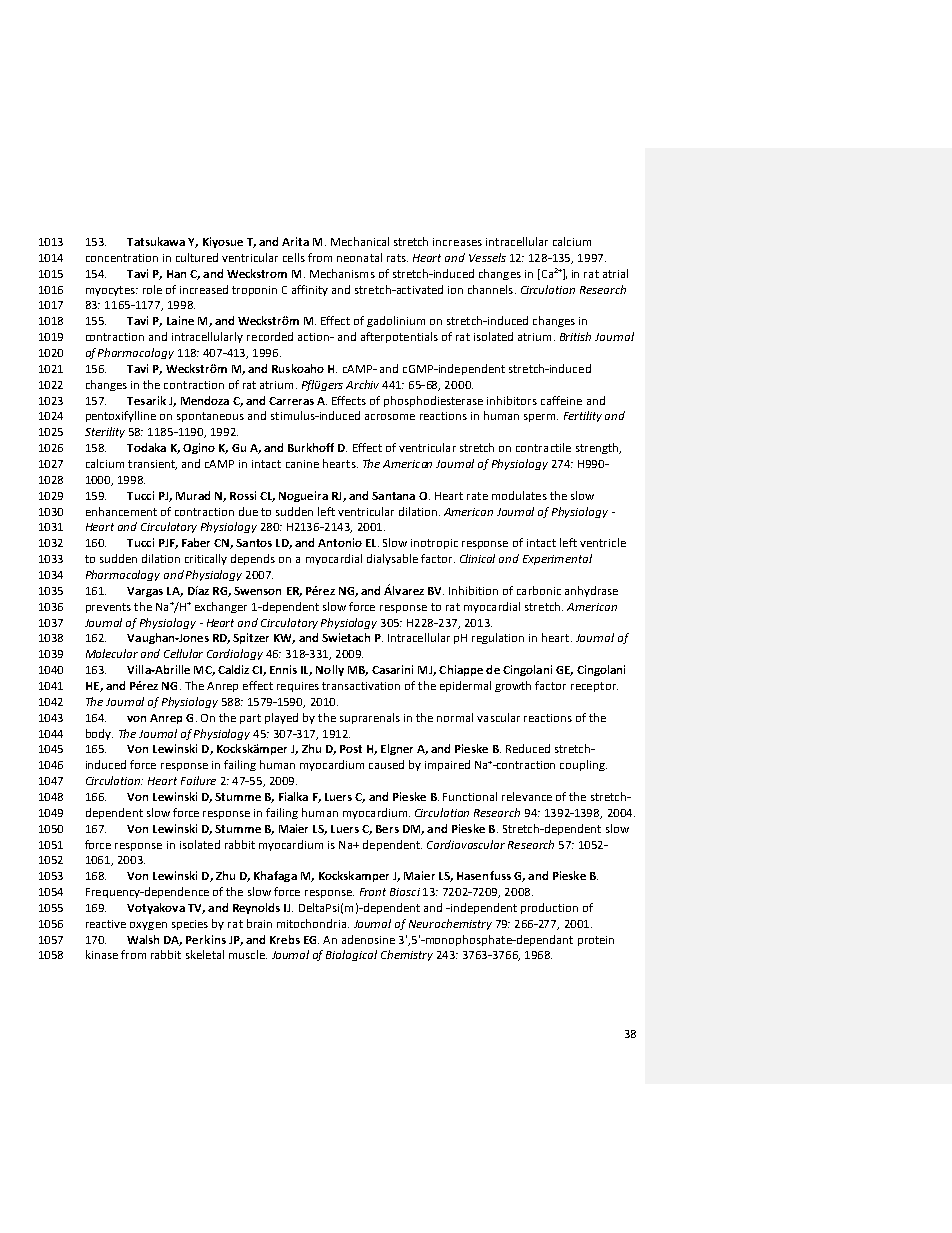  I want to click on acrosome, so click(390, 417).
